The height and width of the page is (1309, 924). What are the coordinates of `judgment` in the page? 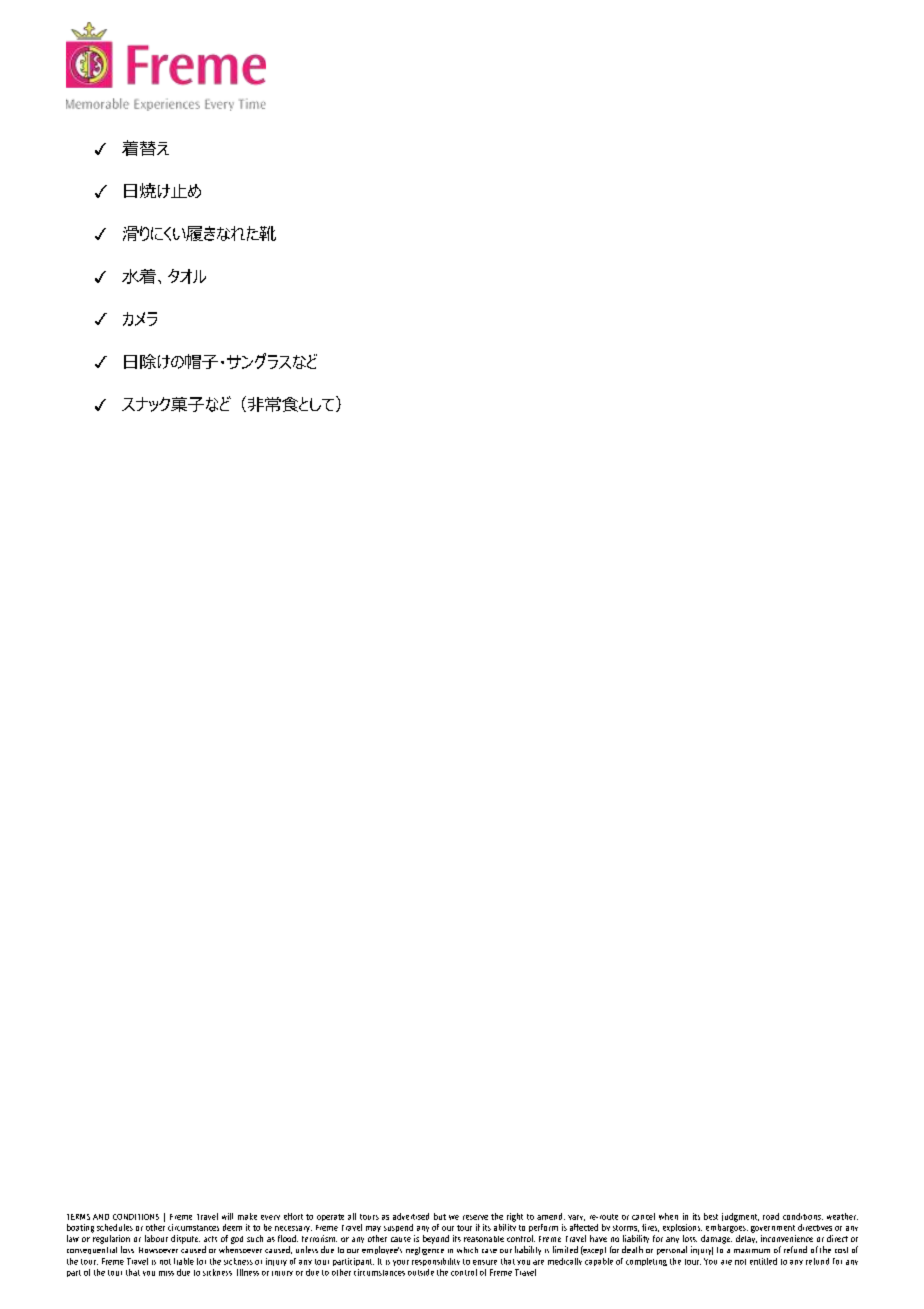 It's located at (740, 1217).
